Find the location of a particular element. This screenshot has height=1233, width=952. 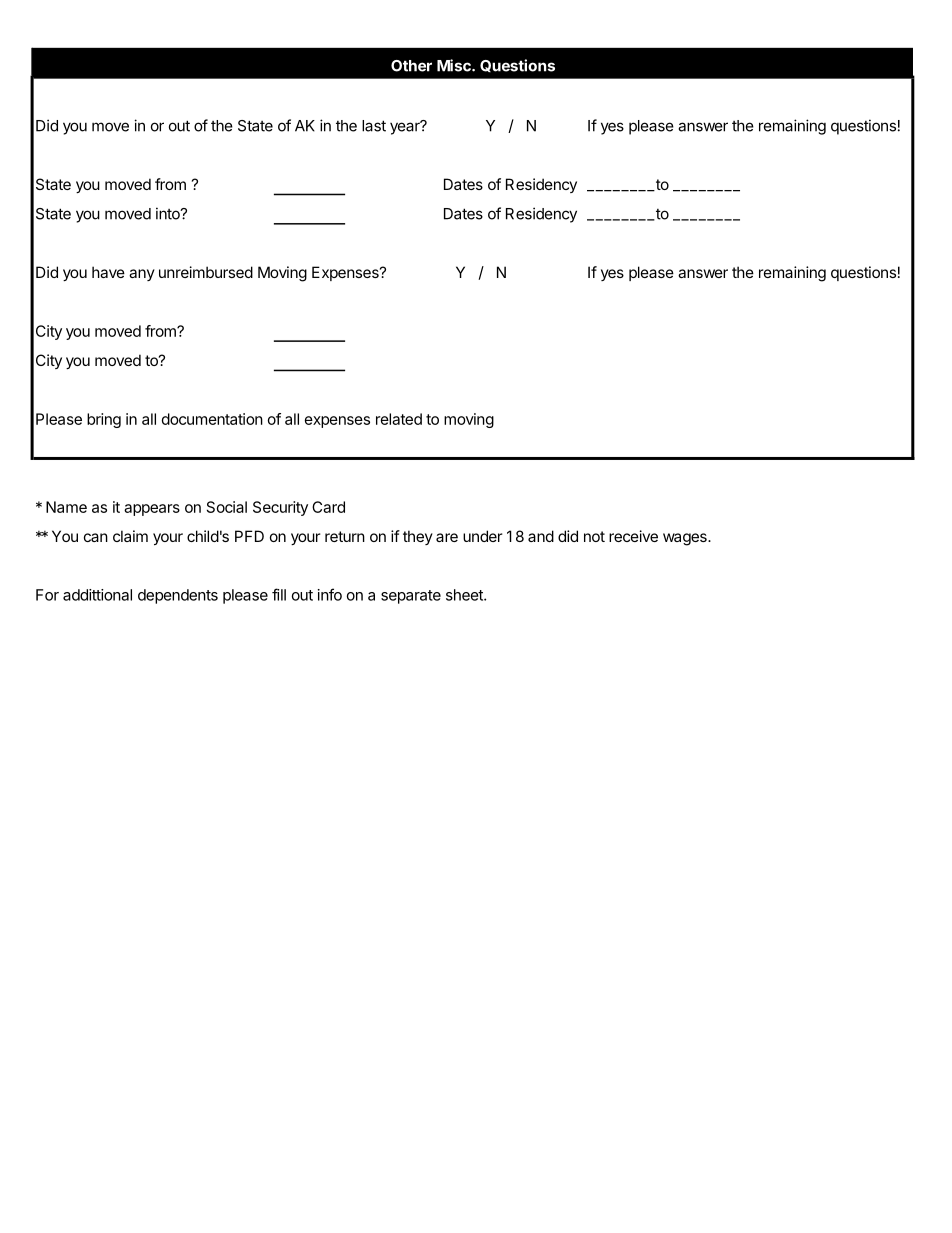

have is located at coordinates (108, 272).
